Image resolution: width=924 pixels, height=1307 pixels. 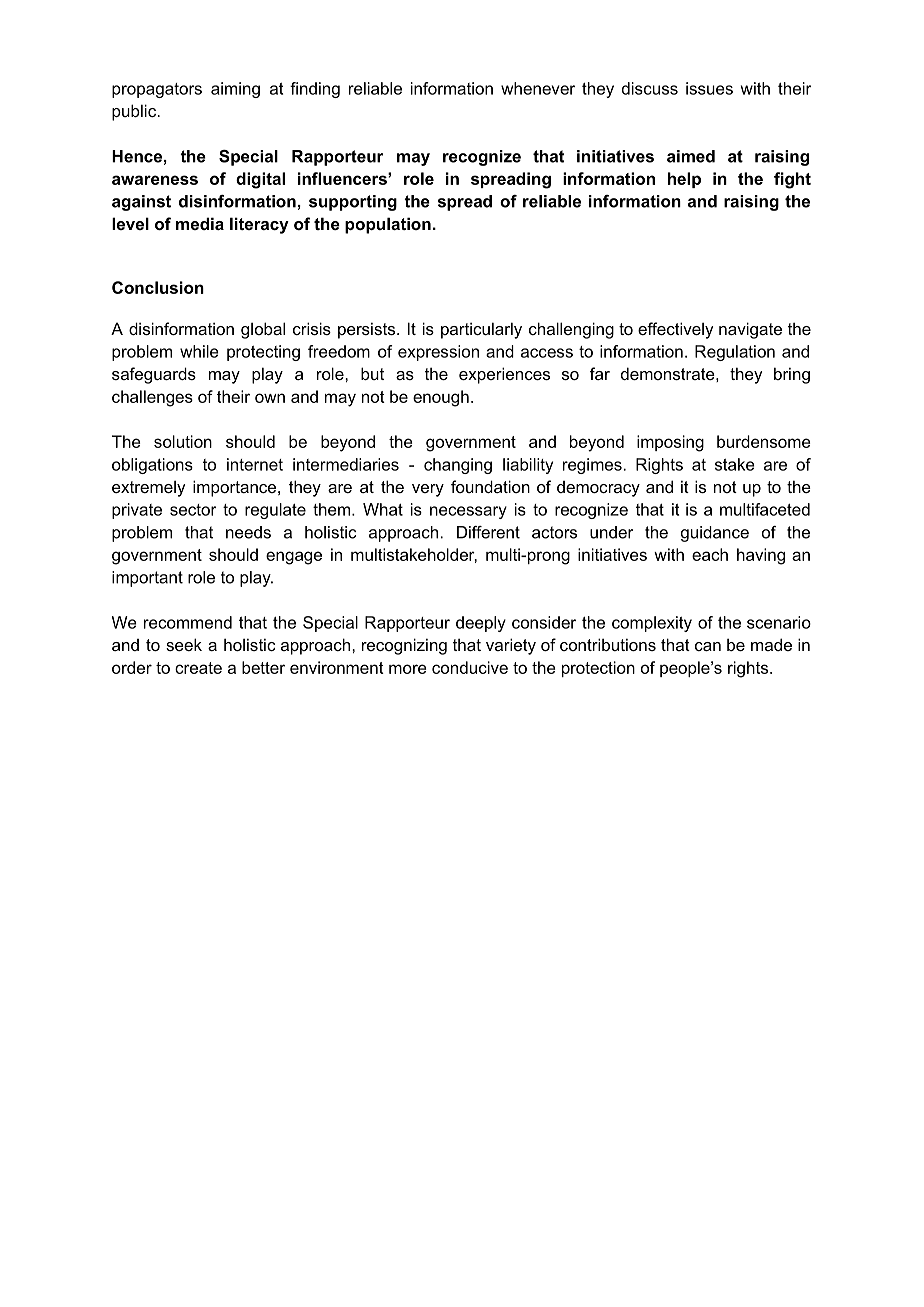 What do you see at coordinates (481, 330) in the document?
I see `particularly` at bounding box center [481, 330].
